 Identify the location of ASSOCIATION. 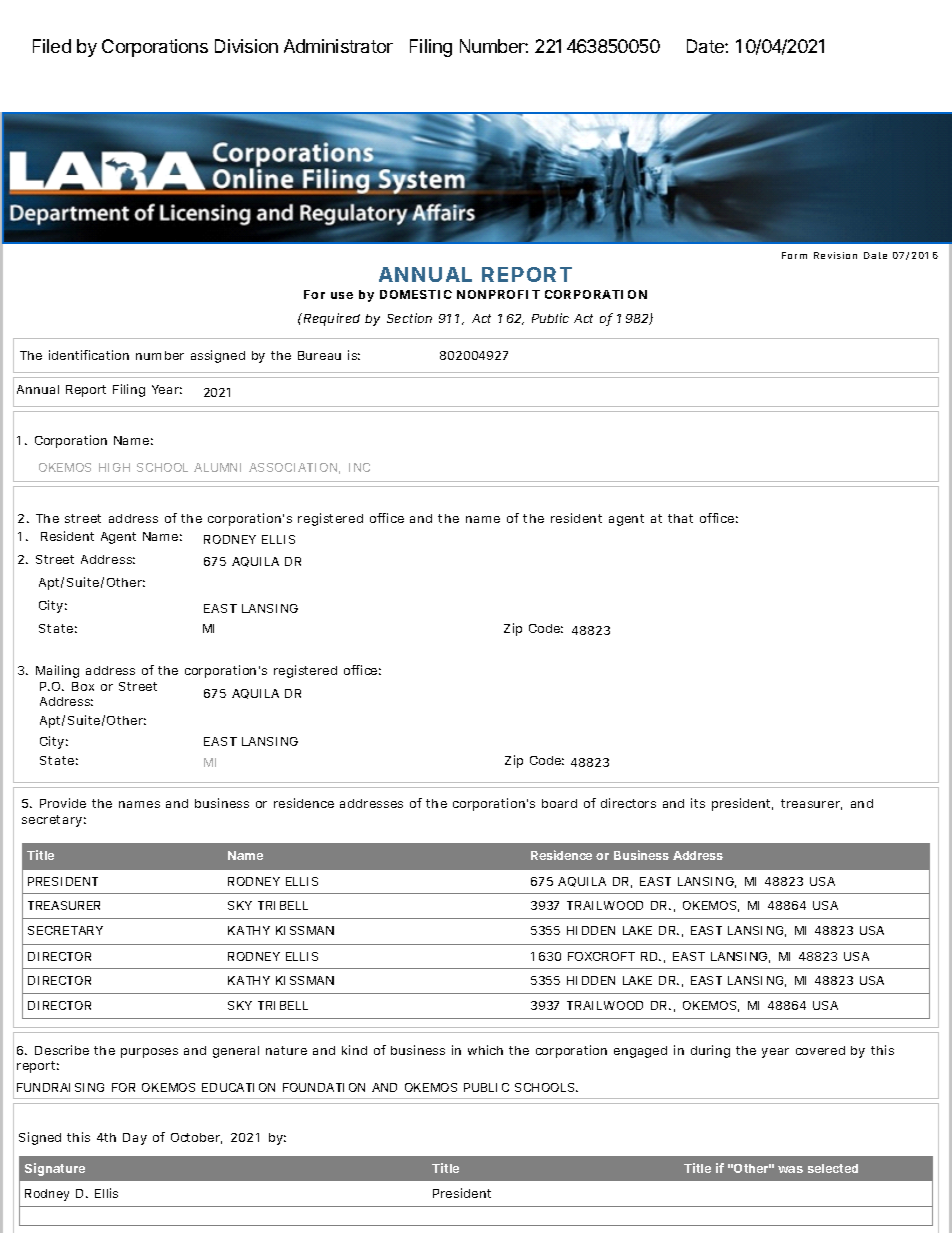
(294, 468).
